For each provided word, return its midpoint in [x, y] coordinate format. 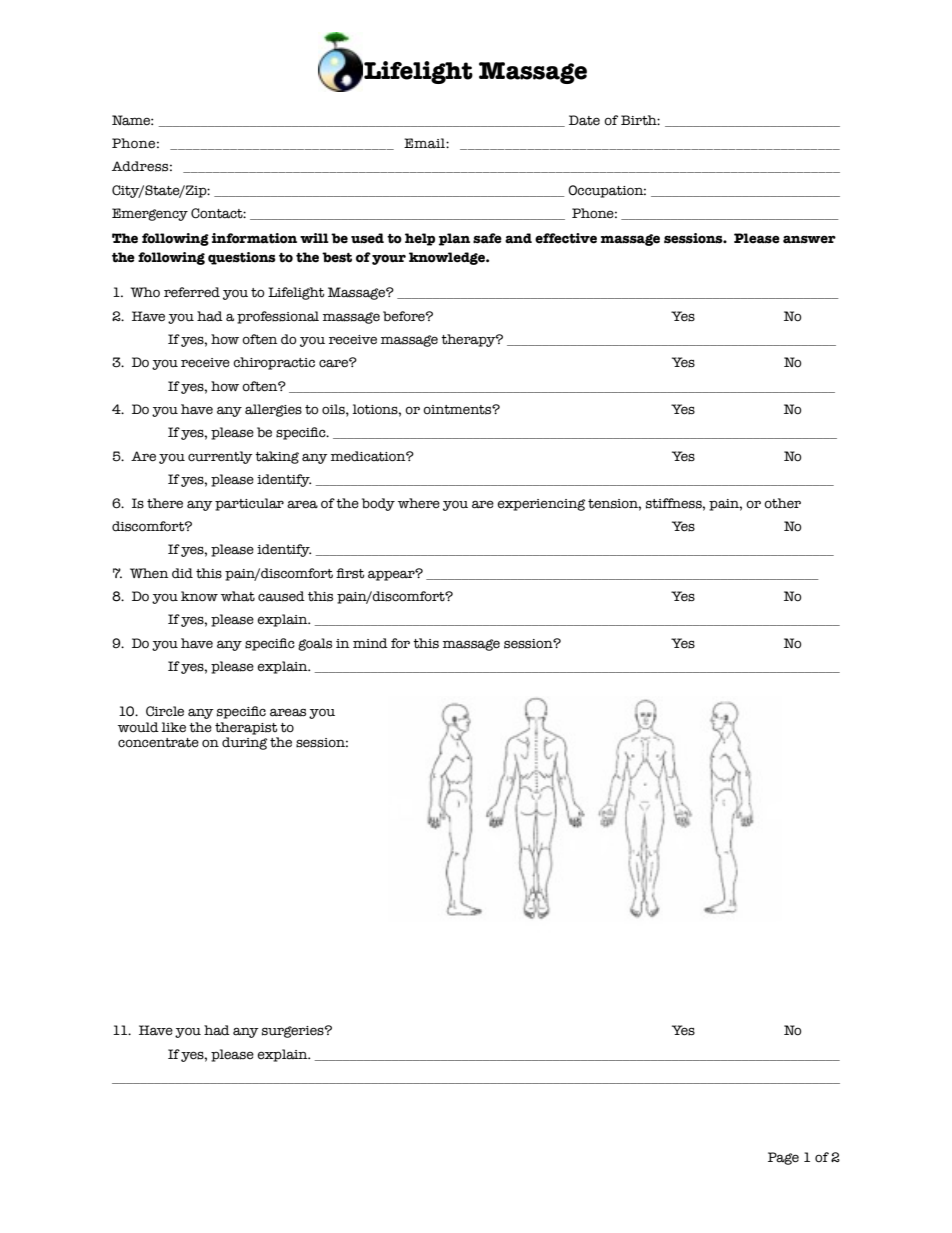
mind [370, 643]
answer [809, 239]
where [419, 503]
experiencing [541, 505]
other [782, 503]
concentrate [158, 743]
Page [783, 1158]
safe [487, 238]
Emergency [150, 214]
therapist [246, 728]
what [238, 596]
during [245, 743]
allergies [273, 410]
